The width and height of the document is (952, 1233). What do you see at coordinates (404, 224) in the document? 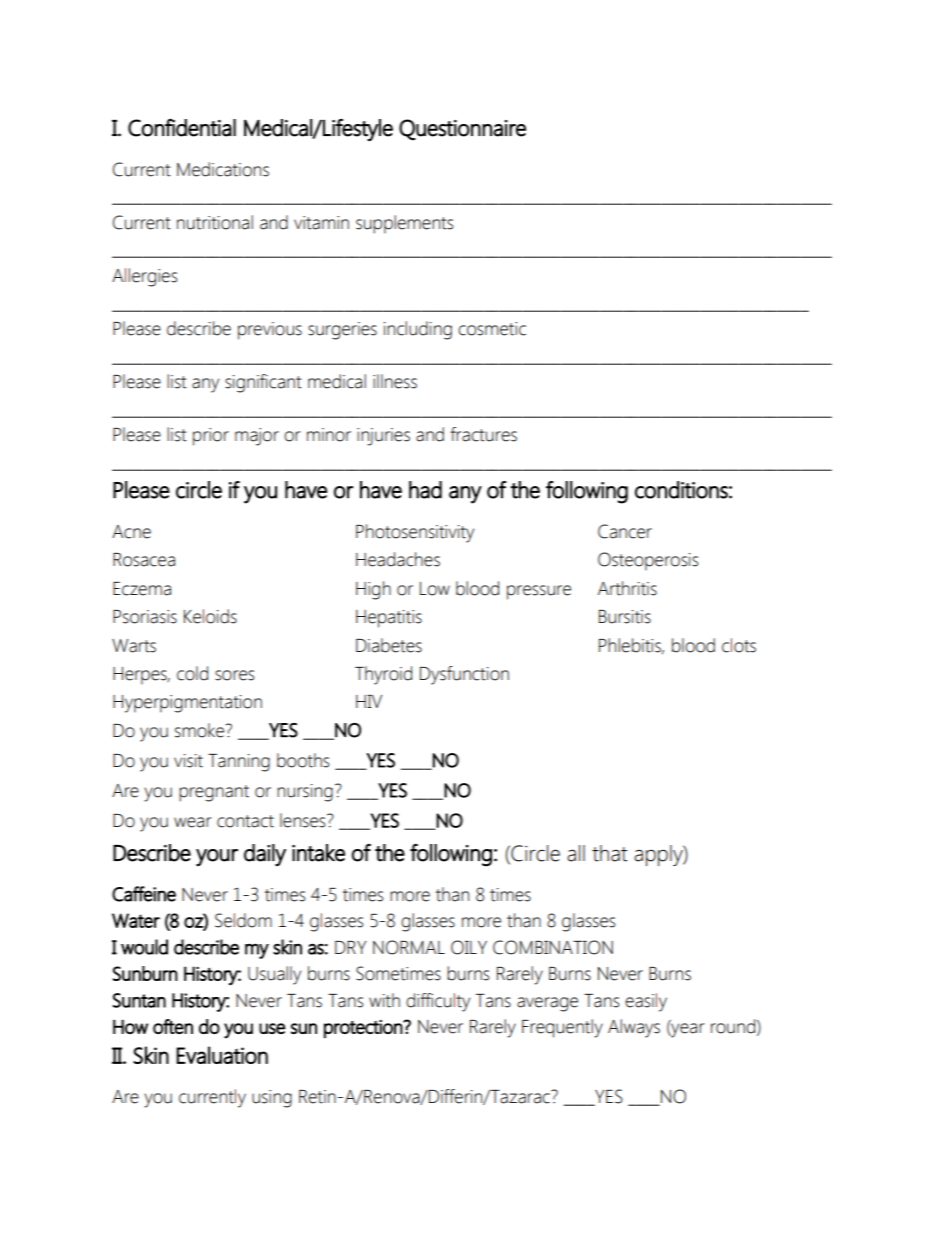
I see `supplements` at bounding box center [404, 224].
